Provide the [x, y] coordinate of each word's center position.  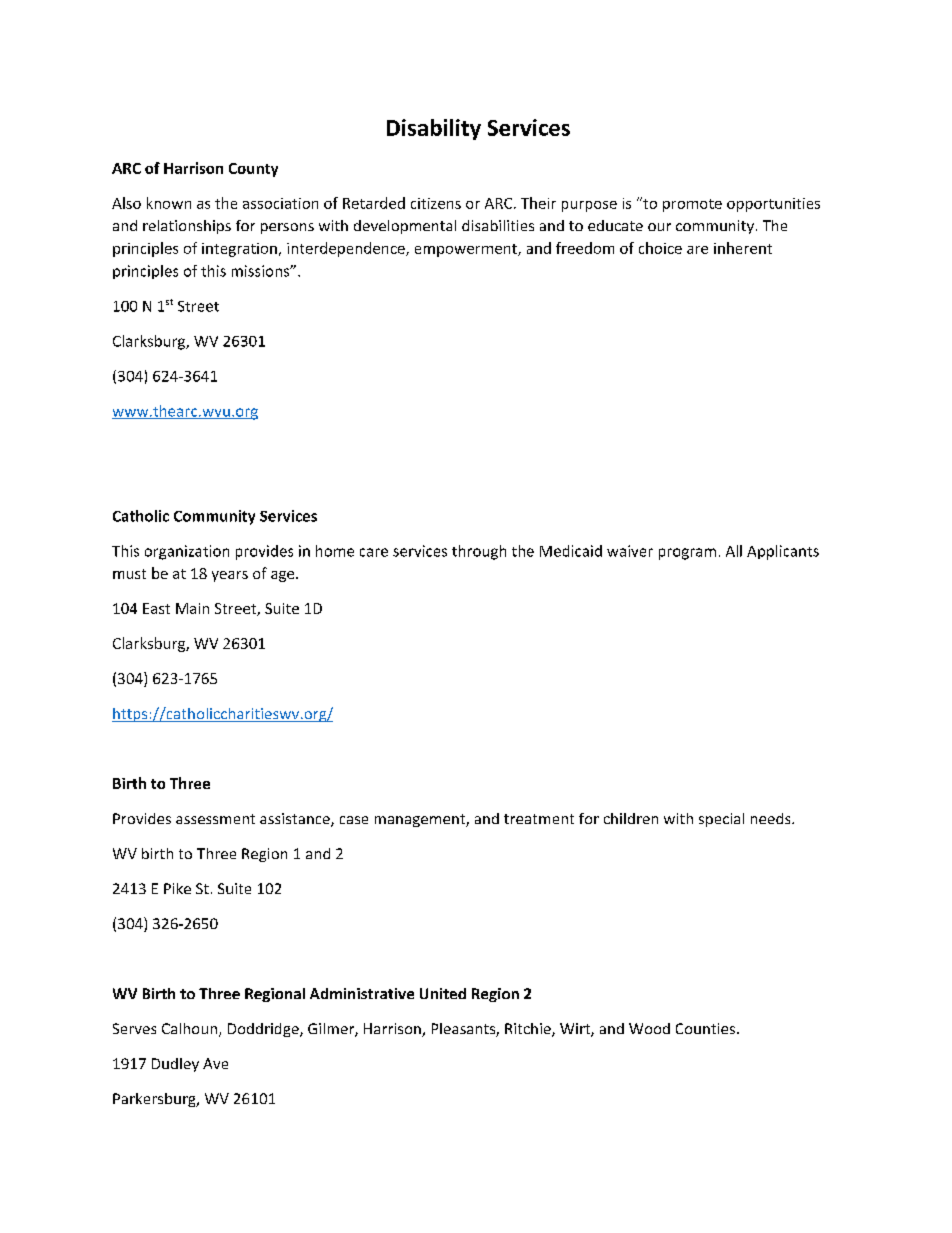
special [721, 820]
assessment [215, 819]
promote [692, 205]
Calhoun [191, 1030]
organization [187, 552]
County [253, 170]
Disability [434, 129]
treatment [539, 819]
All [734, 551]
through [479, 552]
